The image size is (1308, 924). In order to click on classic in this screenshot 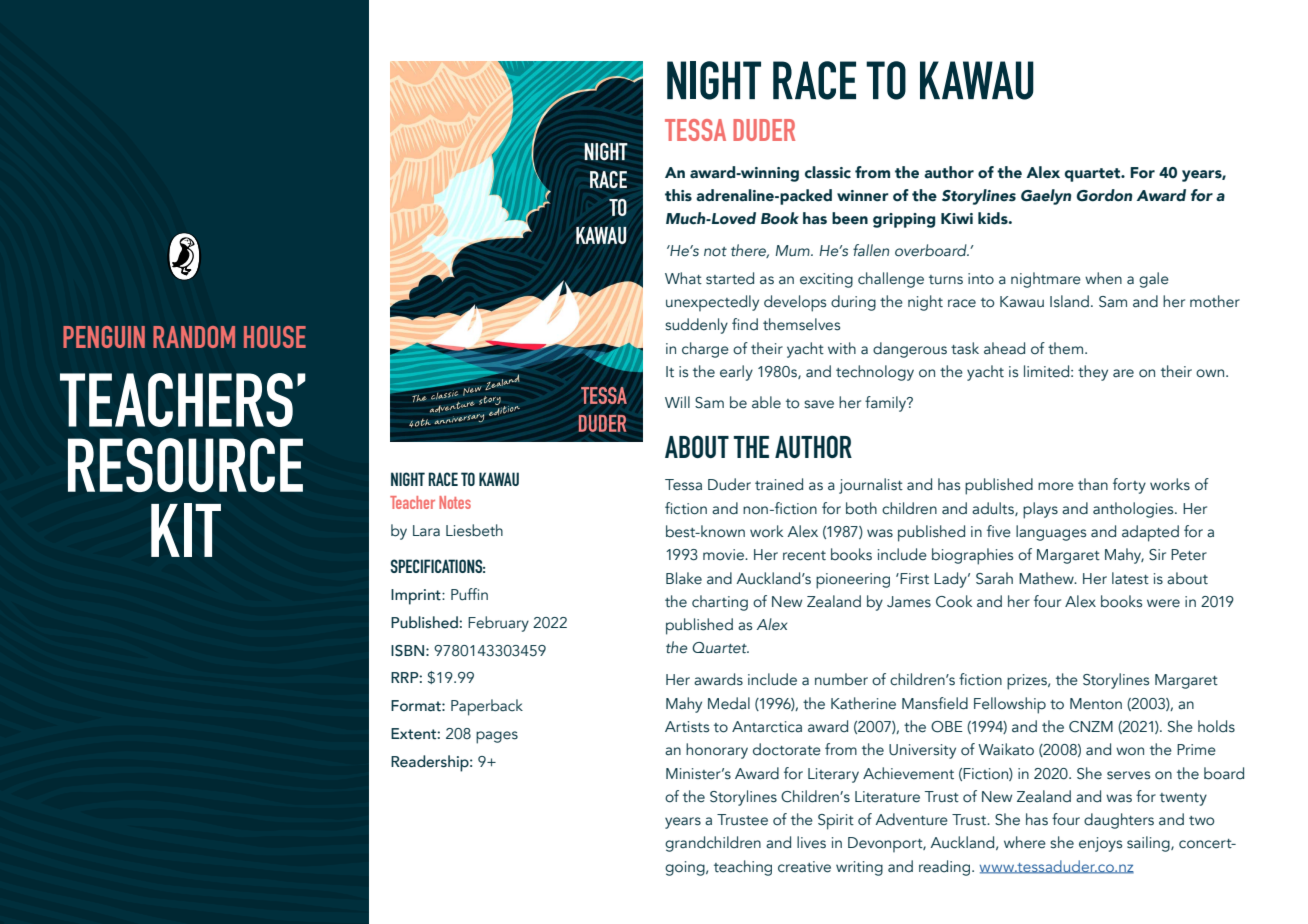, I will do `click(828, 172)`.
